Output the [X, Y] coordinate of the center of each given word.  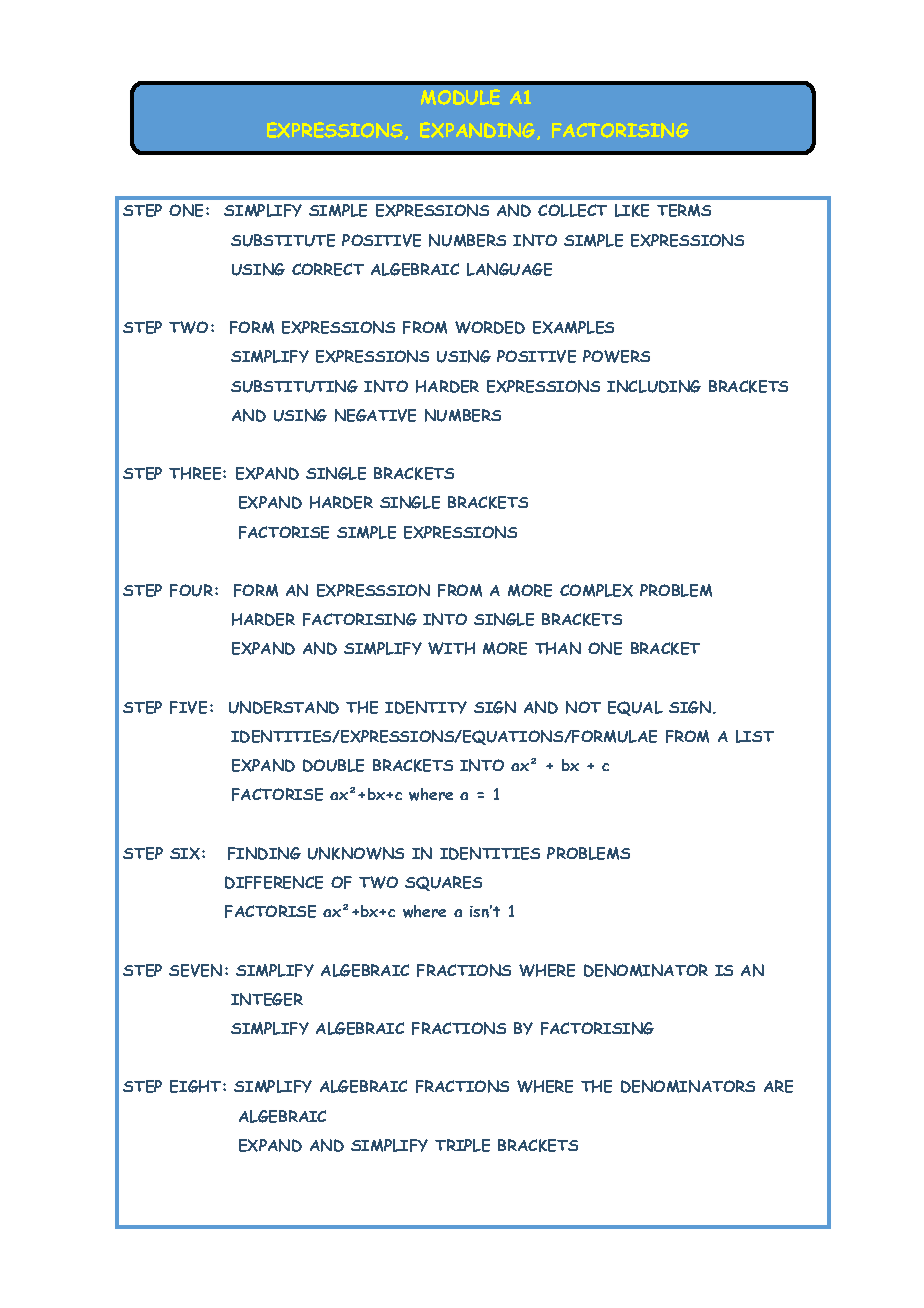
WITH [451, 648]
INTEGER [267, 999]
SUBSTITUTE [283, 240]
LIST [755, 736]
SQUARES [443, 883]
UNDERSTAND [284, 707]
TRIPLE [462, 1145]
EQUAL [635, 708]
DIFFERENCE [274, 882]
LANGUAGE [509, 269]
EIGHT [197, 1086]
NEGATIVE [375, 415]
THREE [196, 473]
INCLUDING [654, 386]
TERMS [684, 210]
